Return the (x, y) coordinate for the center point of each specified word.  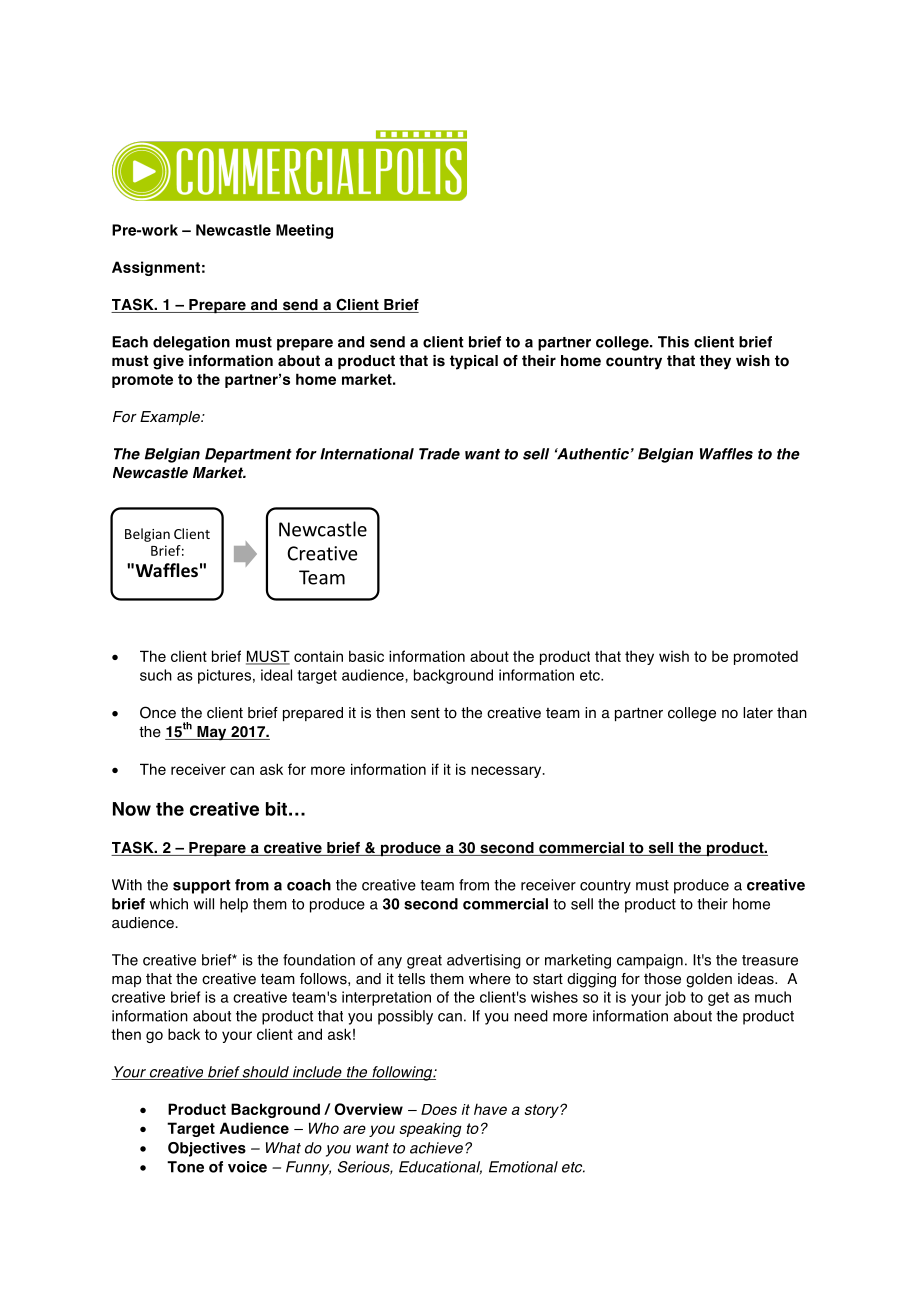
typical (474, 362)
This (673, 342)
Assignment (156, 268)
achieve (436, 1148)
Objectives (207, 1149)
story (543, 1111)
